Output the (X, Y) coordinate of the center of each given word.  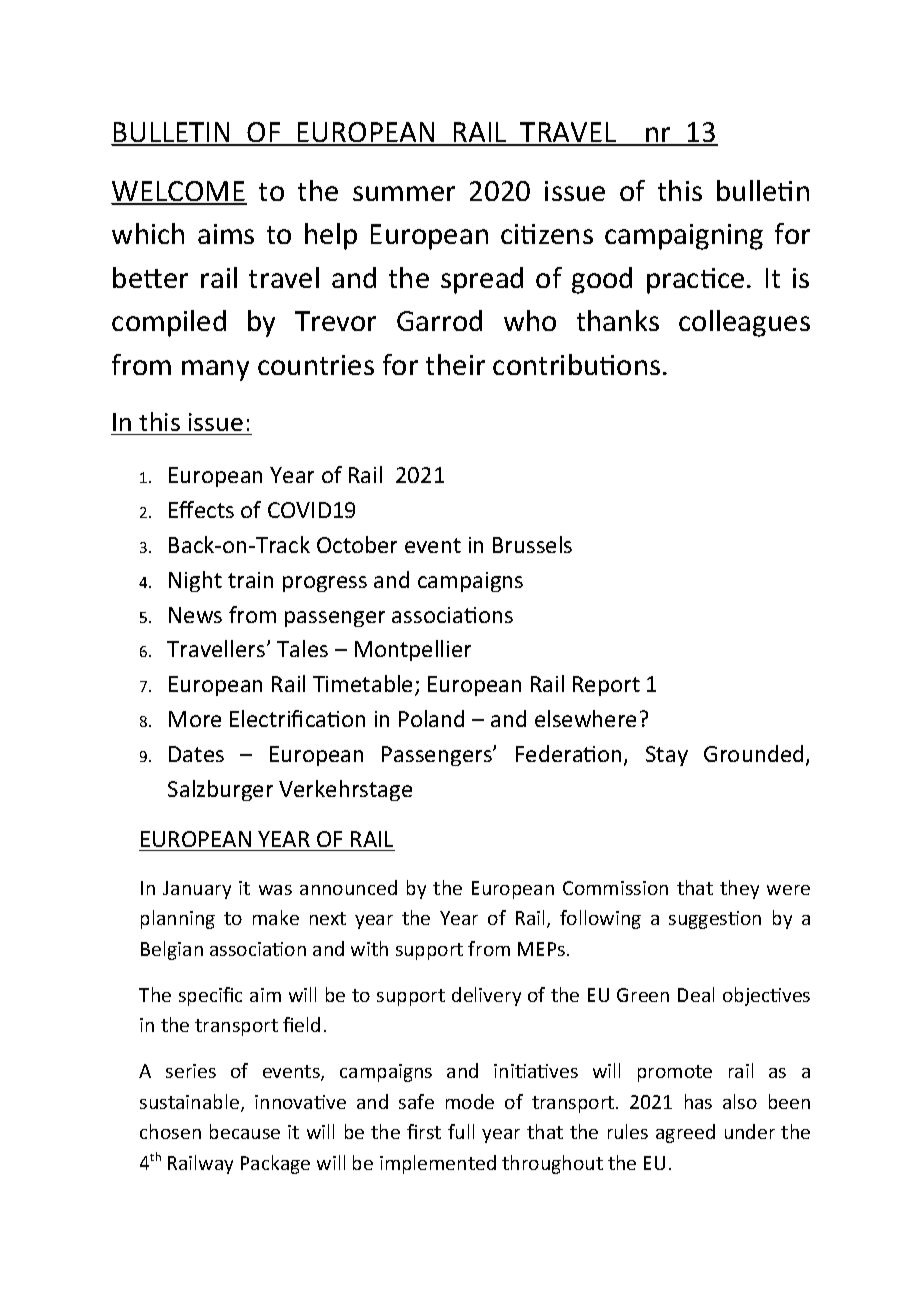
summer (404, 193)
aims (226, 234)
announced (348, 887)
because (245, 1131)
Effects (201, 509)
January (197, 890)
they (739, 889)
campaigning (684, 237)
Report (606, 686)
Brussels (532, 544)
